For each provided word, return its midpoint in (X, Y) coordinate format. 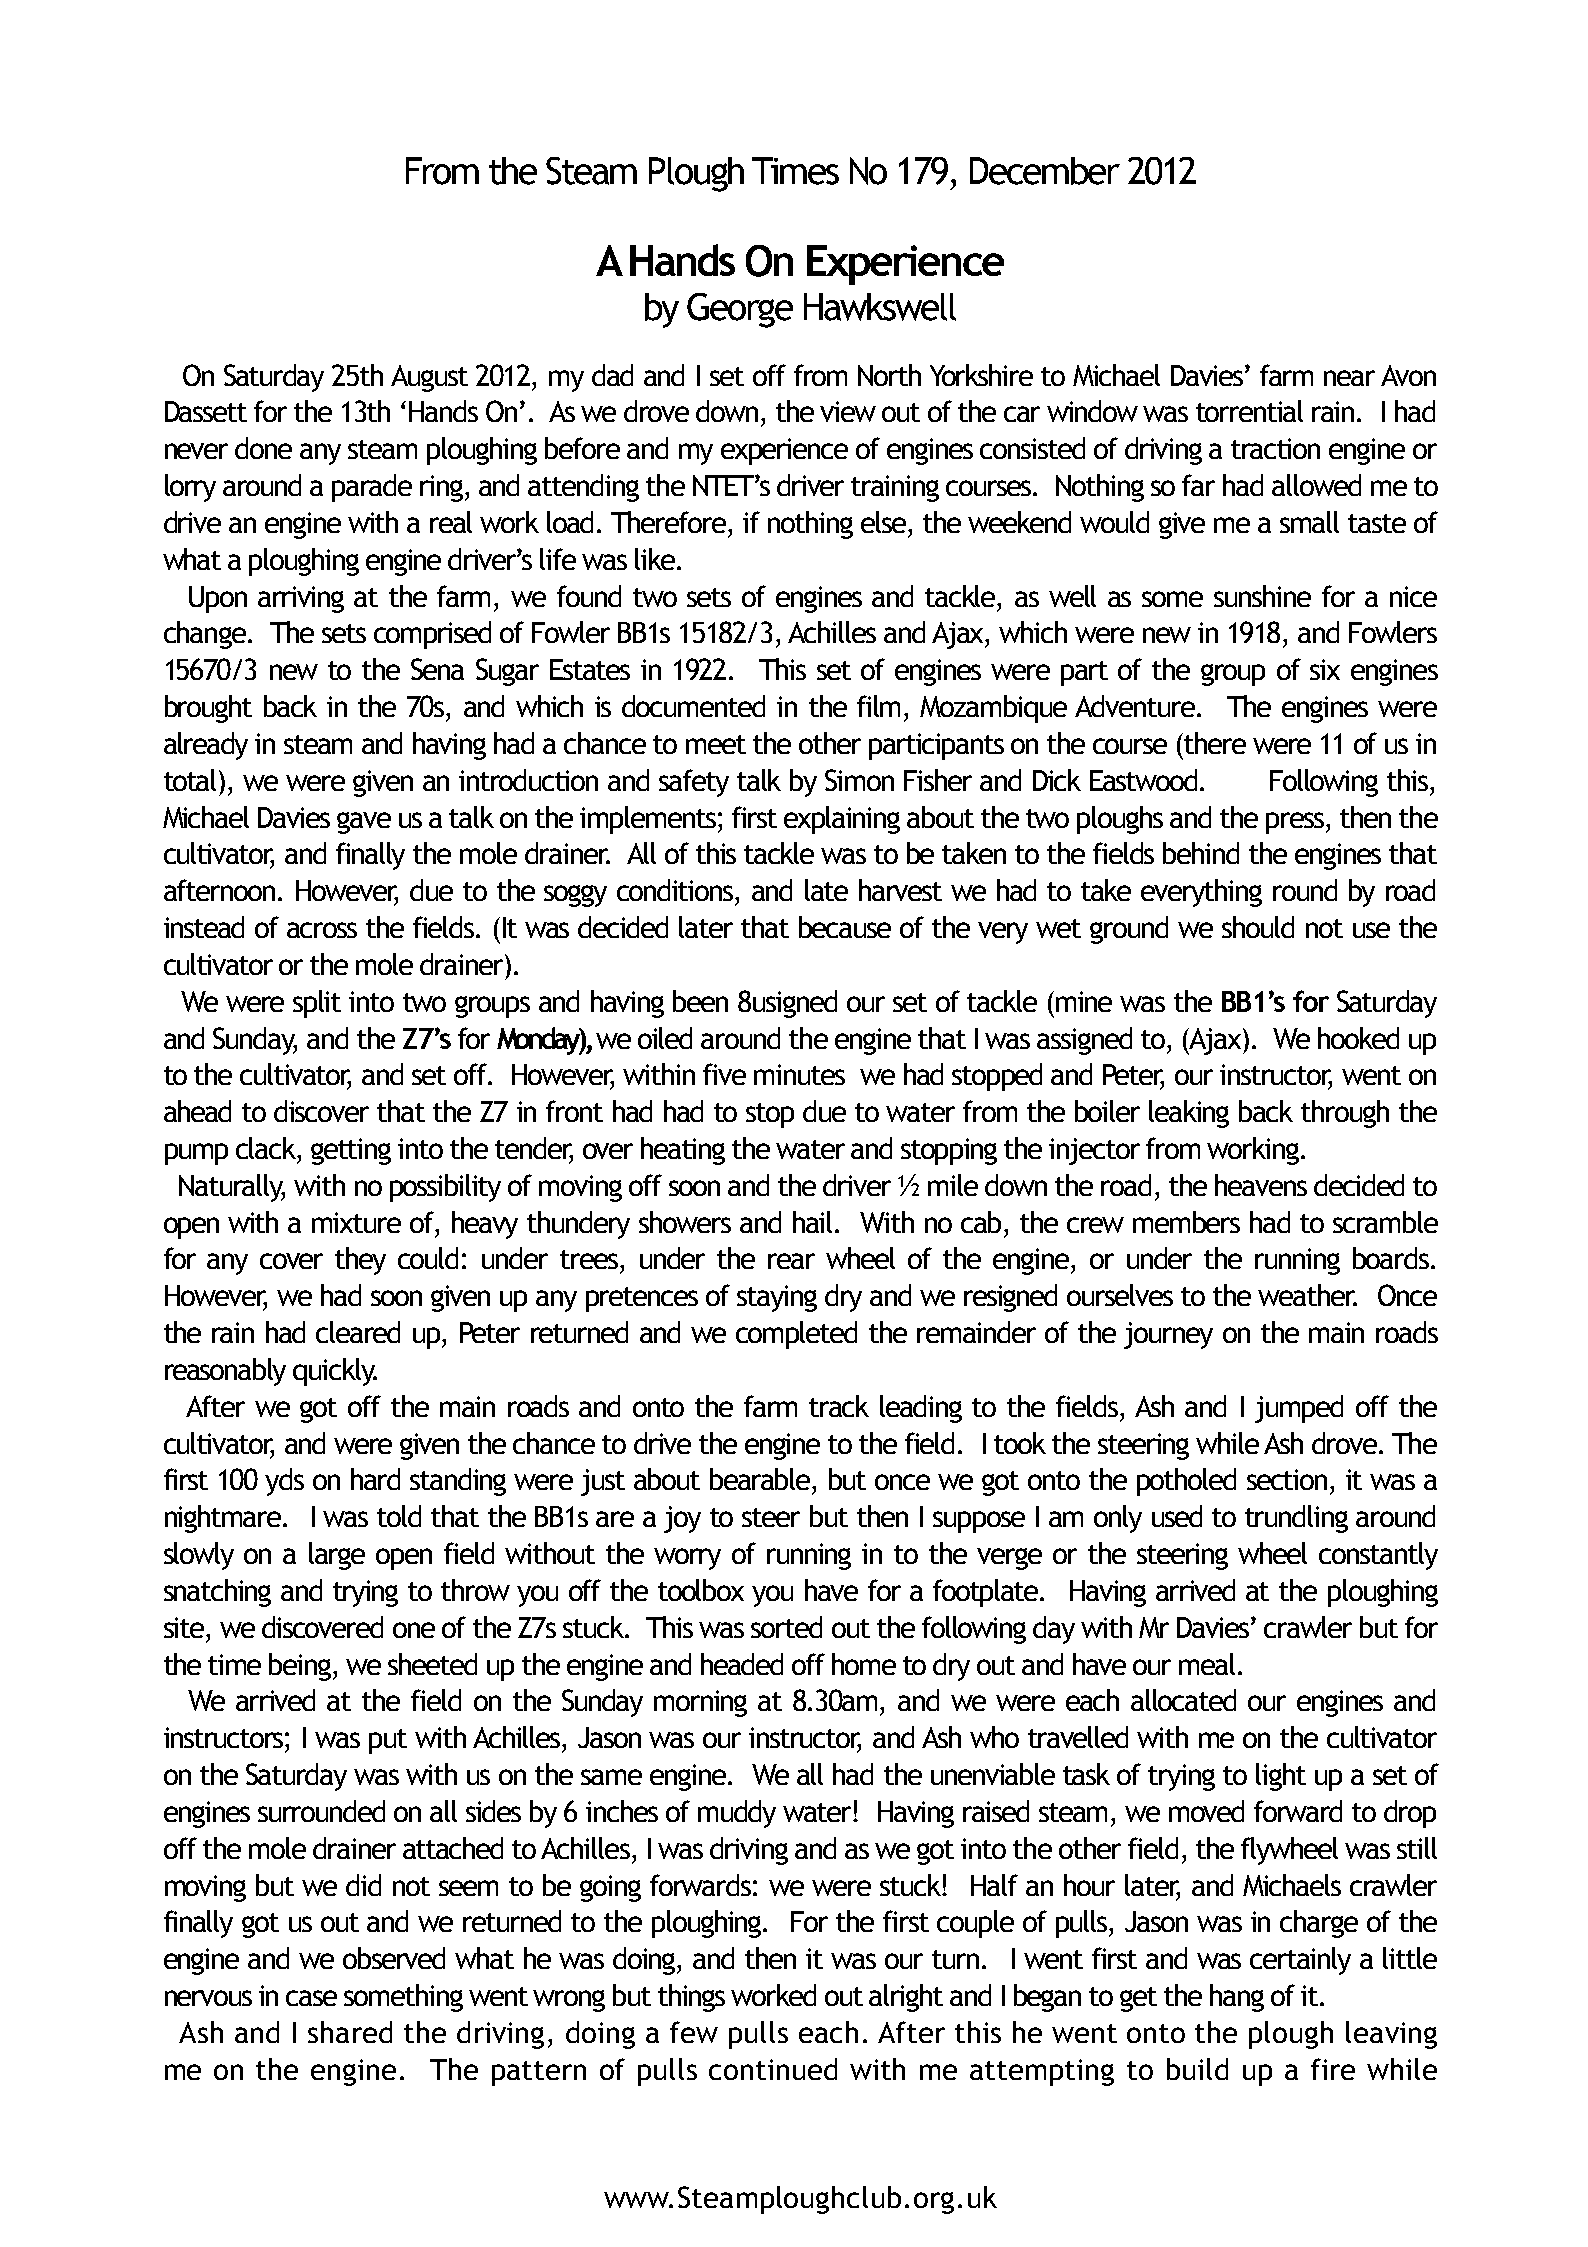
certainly (1300, 1961)
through (1345, 1114)
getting (351, 1151)
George (740, 310)
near (1349, 378)
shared (350, 2032)
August (429, 378)
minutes (799, 1074)
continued (773, 2069)
